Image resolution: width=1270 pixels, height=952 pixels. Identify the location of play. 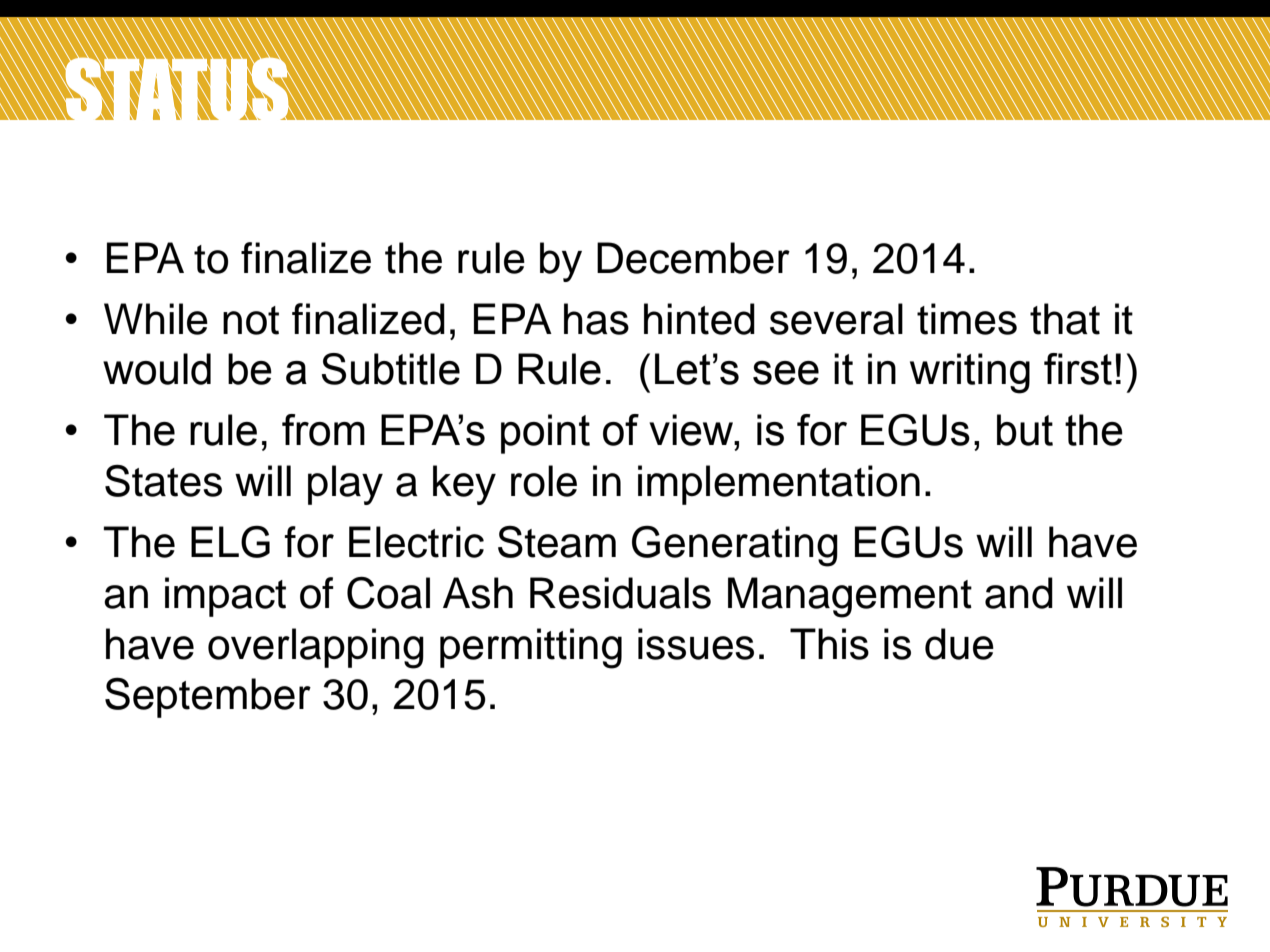
(345, 485).
